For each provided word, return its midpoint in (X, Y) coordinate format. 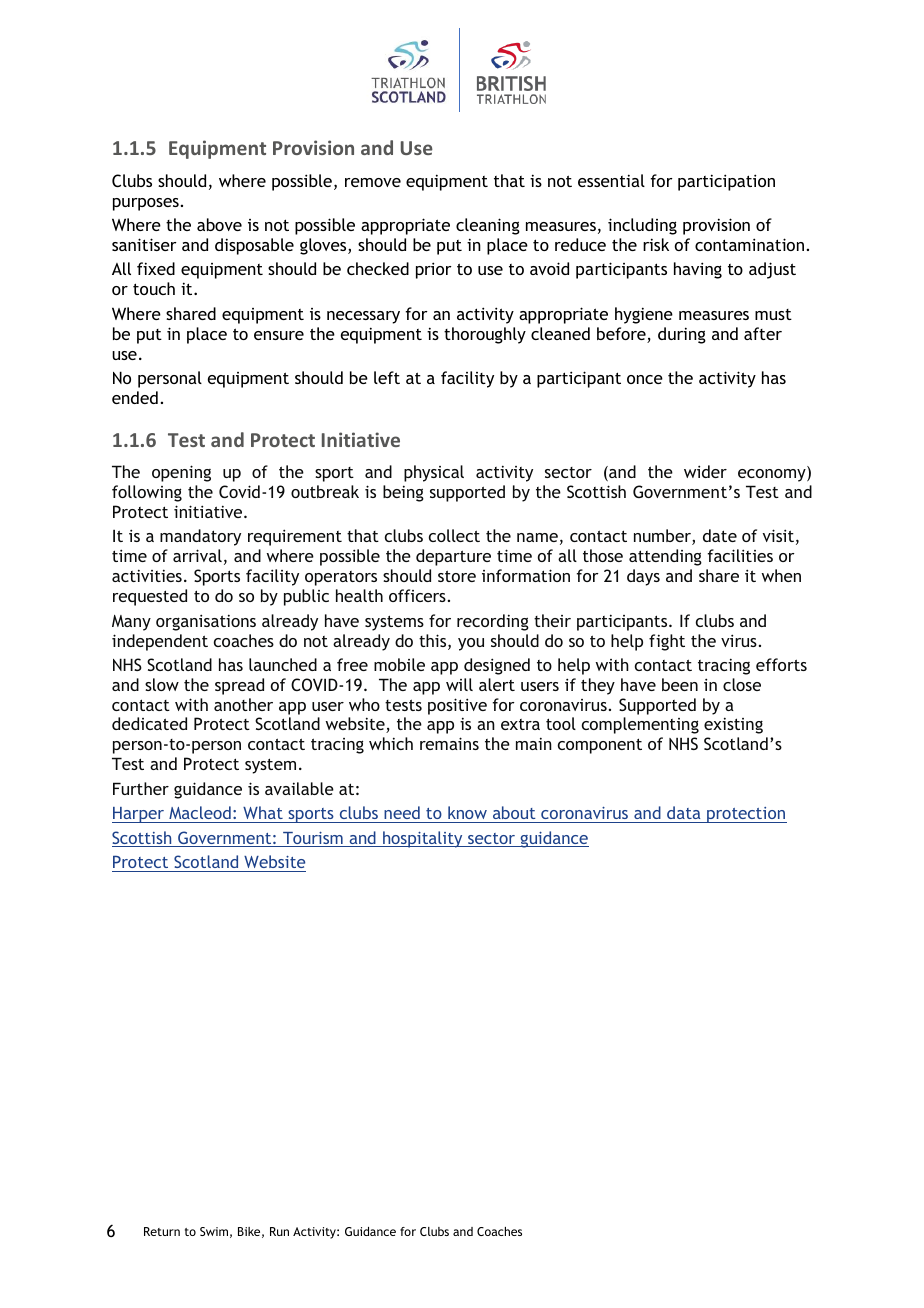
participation (726, 182)
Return (162, 1231)
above (219, 224)
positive (457, 706)
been (680, 684)
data (683, 812)
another (243, 704)
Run (279, 1231)
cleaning (488, 226)
